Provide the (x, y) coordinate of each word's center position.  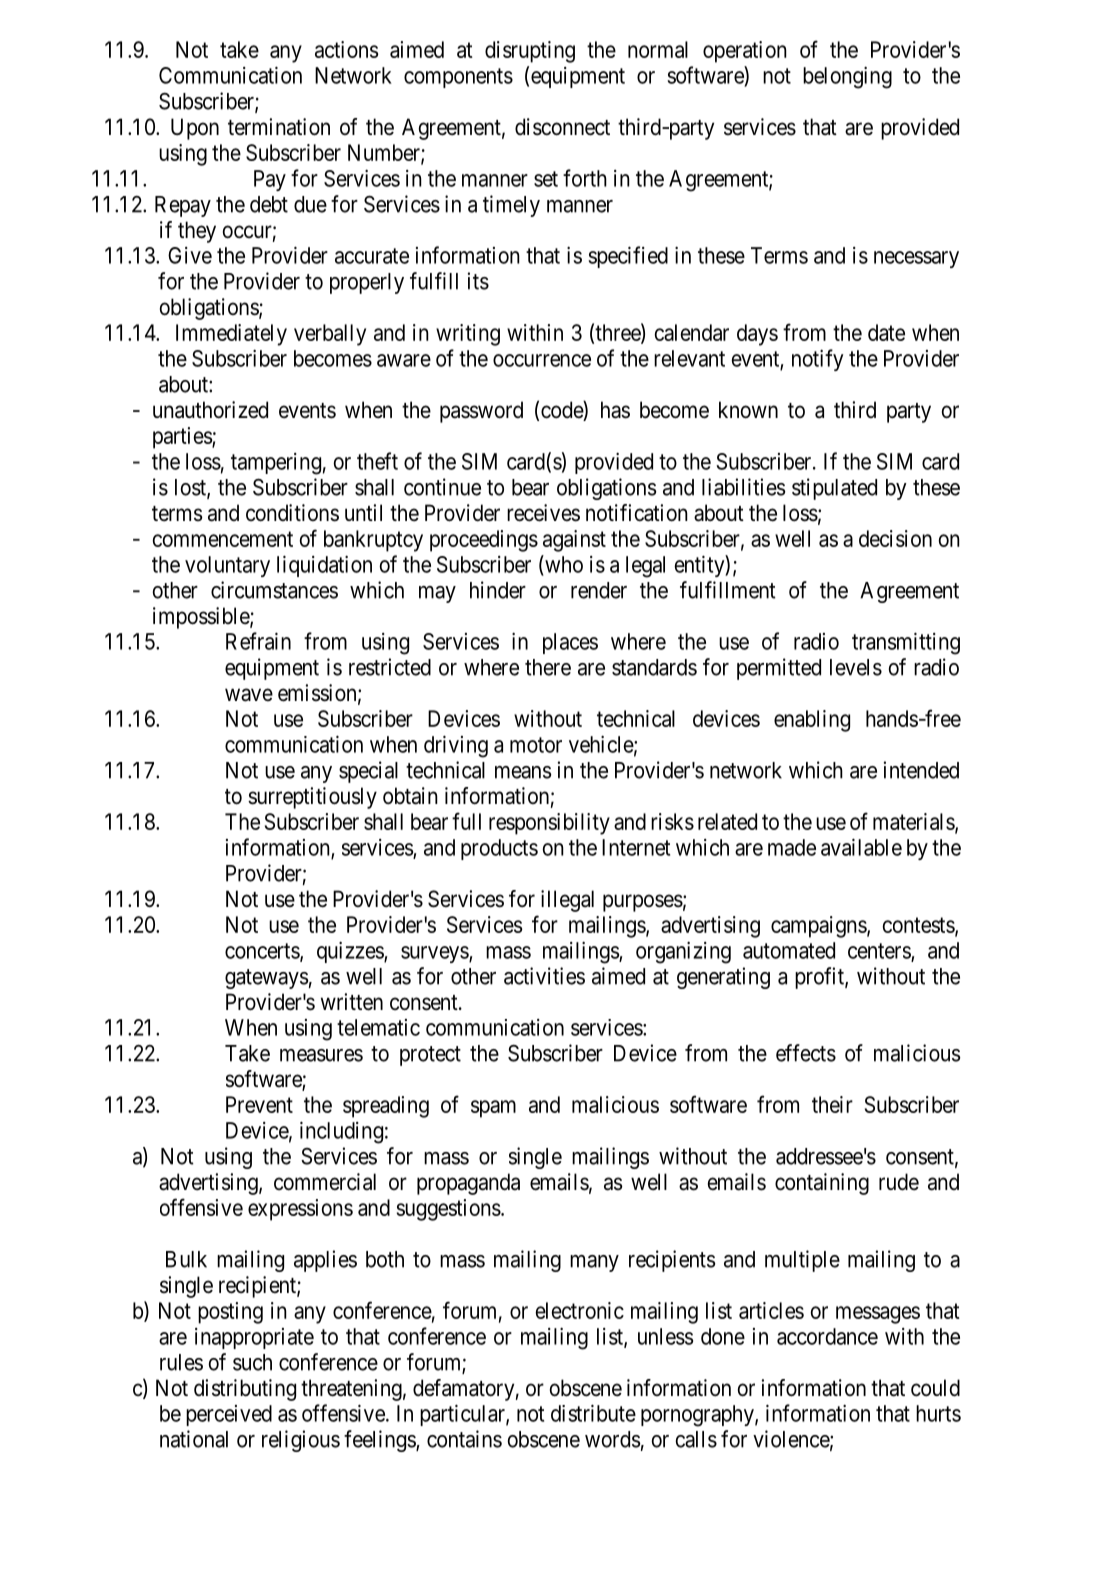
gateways (267, 979)
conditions (292, 513)
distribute (593, 1413)
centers (880, 952)
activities (544, 976)
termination (279, 127)
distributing (245, 1390)
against (574, 541)
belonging (847, 78)
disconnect (562, 127)
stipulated (834, 489)
